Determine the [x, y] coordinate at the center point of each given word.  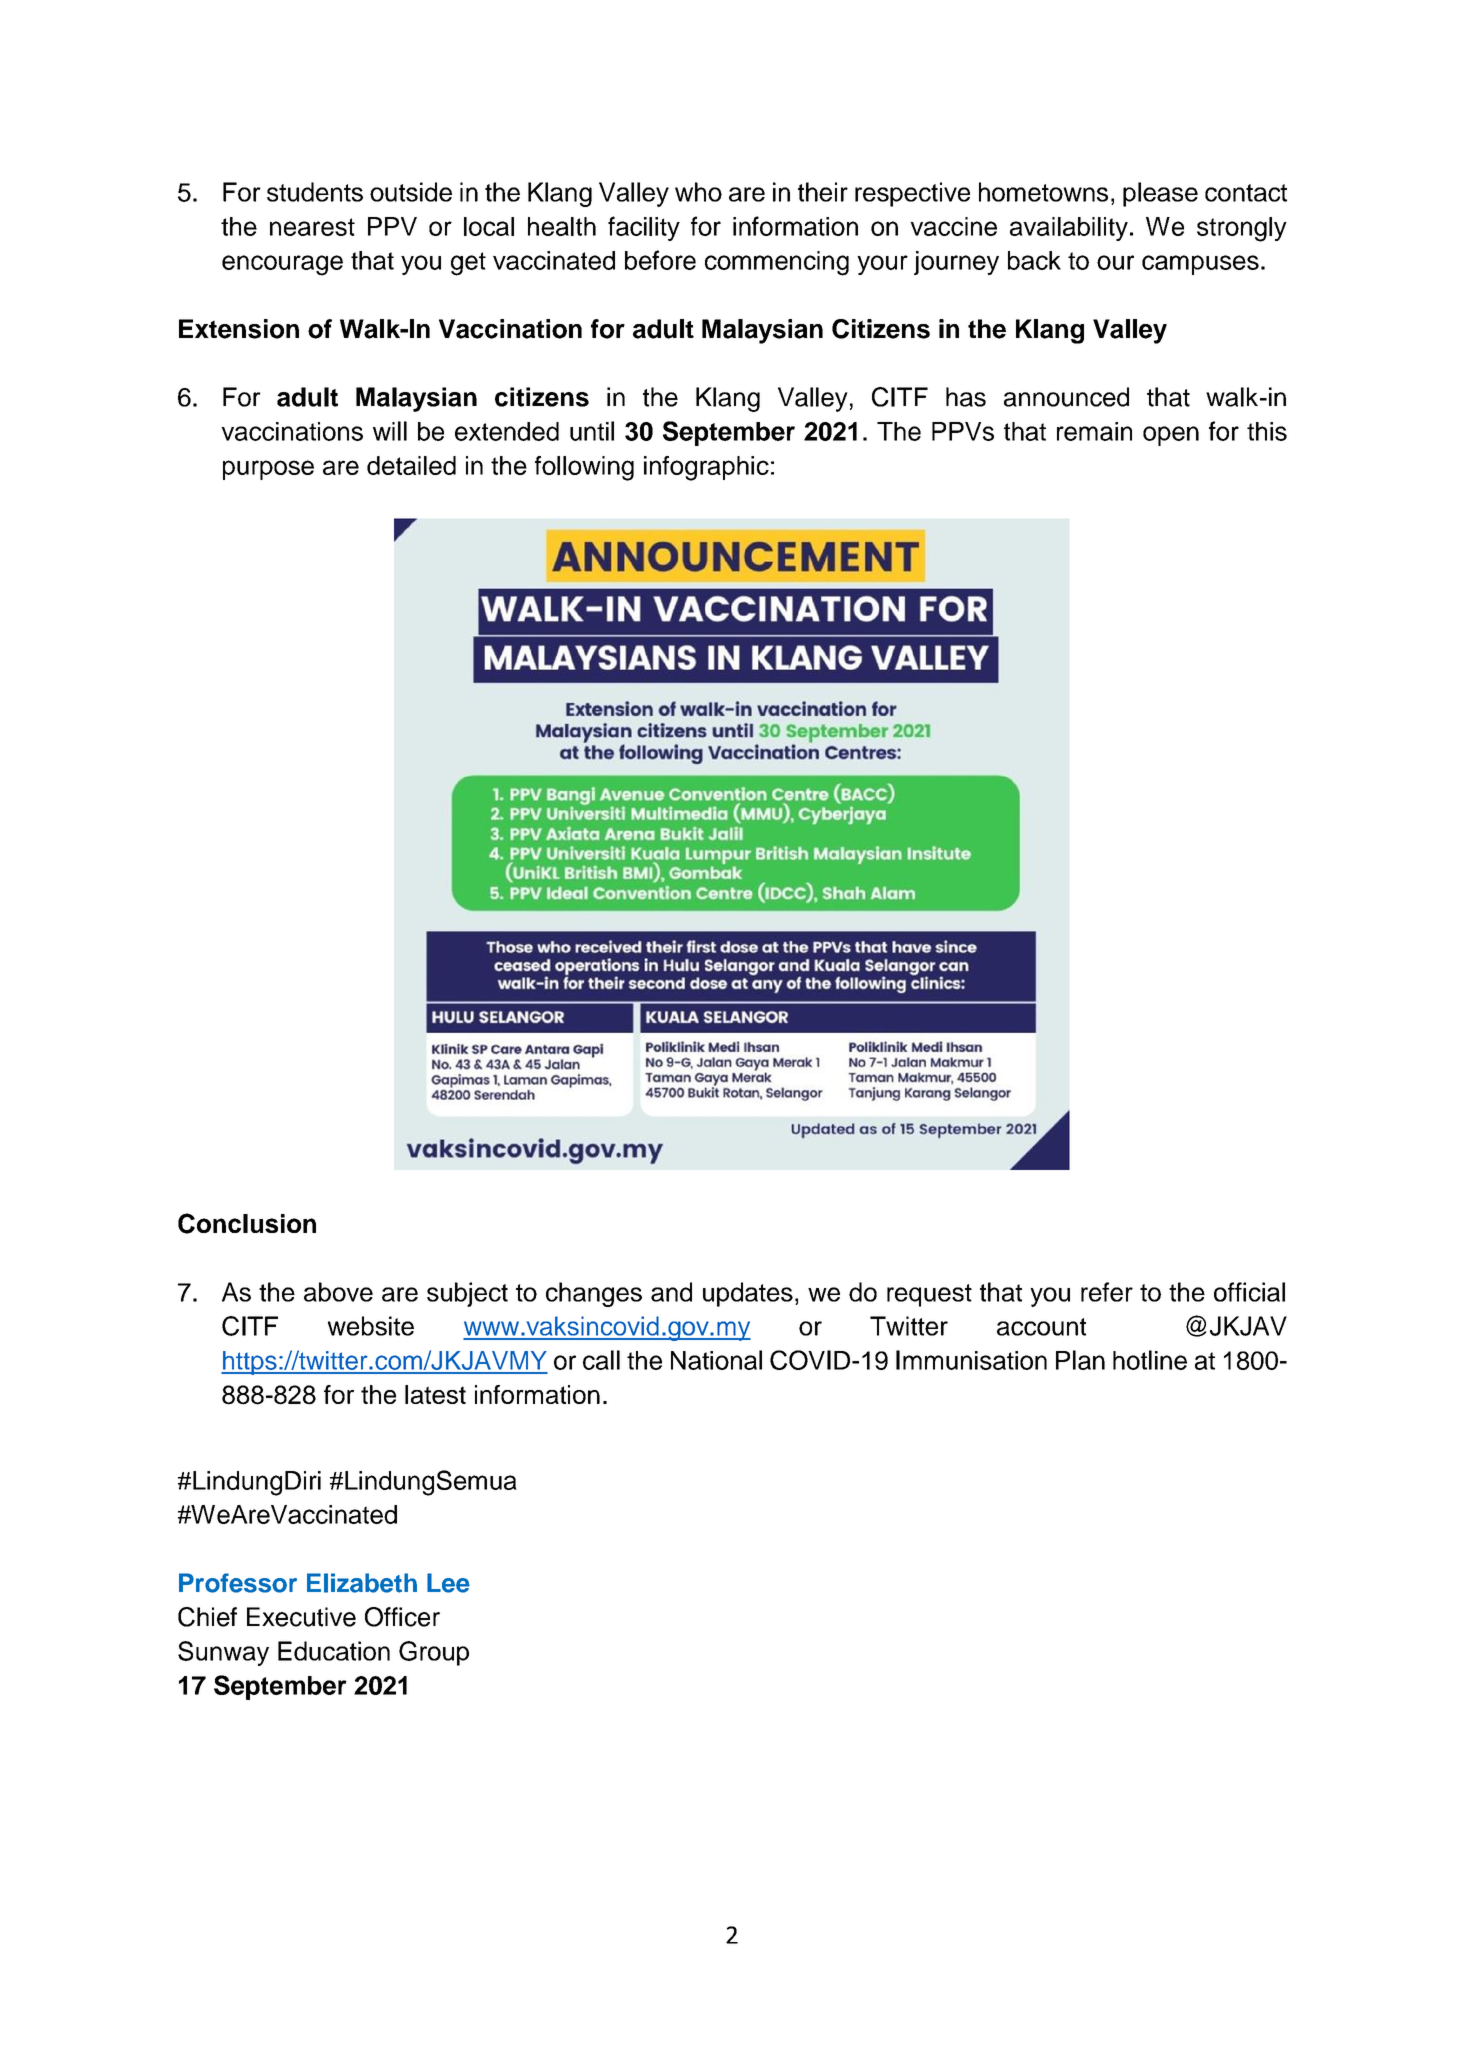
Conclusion [247, 1223]
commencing [777, 263]
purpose [268, 470]
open [1171, 436]
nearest [312, 227]
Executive [301, 1617]
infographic [706, 468]
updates [748, 1294]
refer [1107, 1292]
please [1160, 194]
